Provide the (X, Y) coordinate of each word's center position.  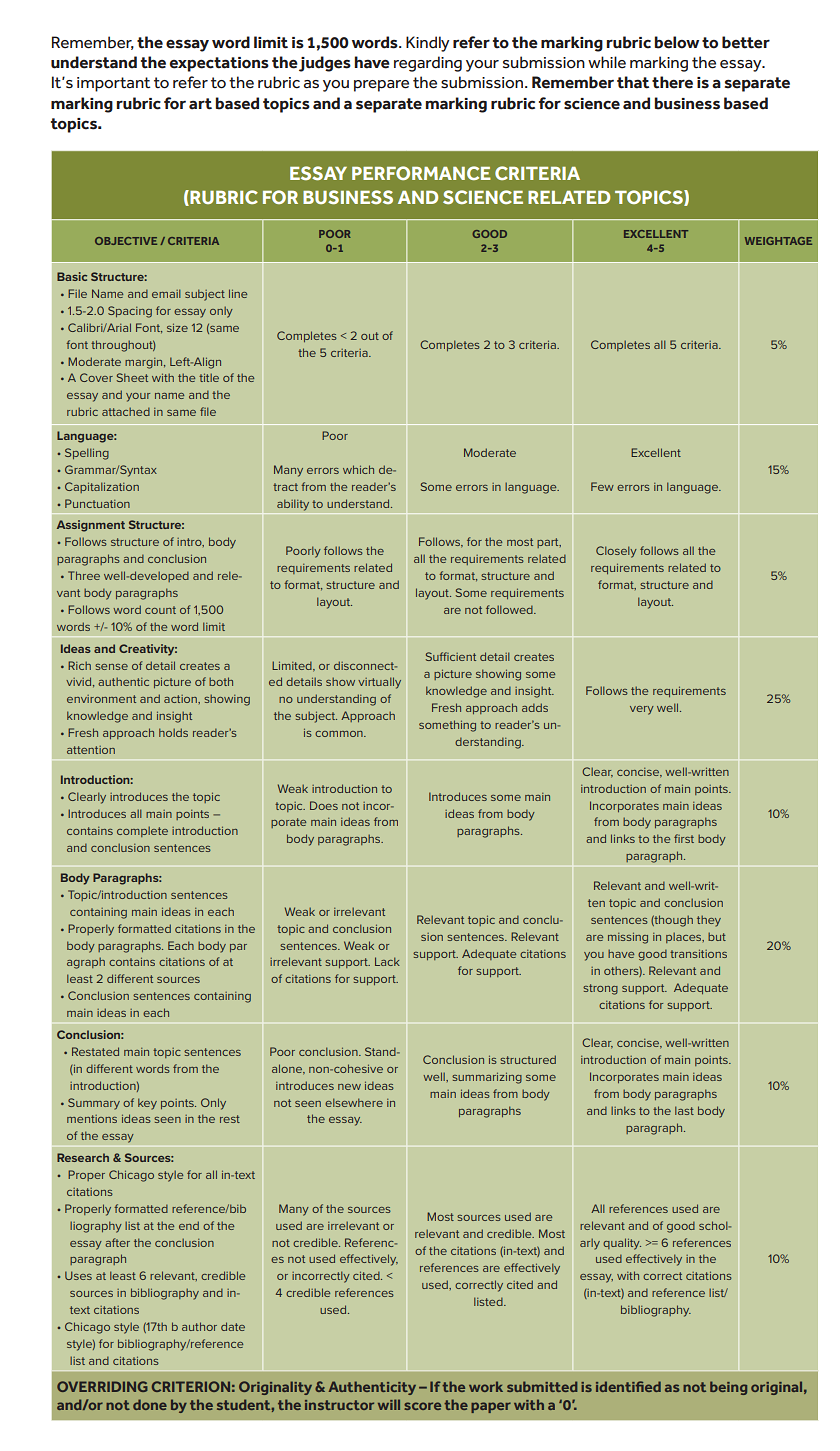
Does (324, 805)
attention (91, 750)
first (684, 838)
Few (602, 486)
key (147, 1104)
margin (145, 363)
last (684, 1110)
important (113, 84)
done (150, 1404)
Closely (616, 552)
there (672, 82)
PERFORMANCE (421, 173)
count (160, 610)
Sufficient (451, 656)
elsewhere (354, 1102)
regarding (428, 64)
